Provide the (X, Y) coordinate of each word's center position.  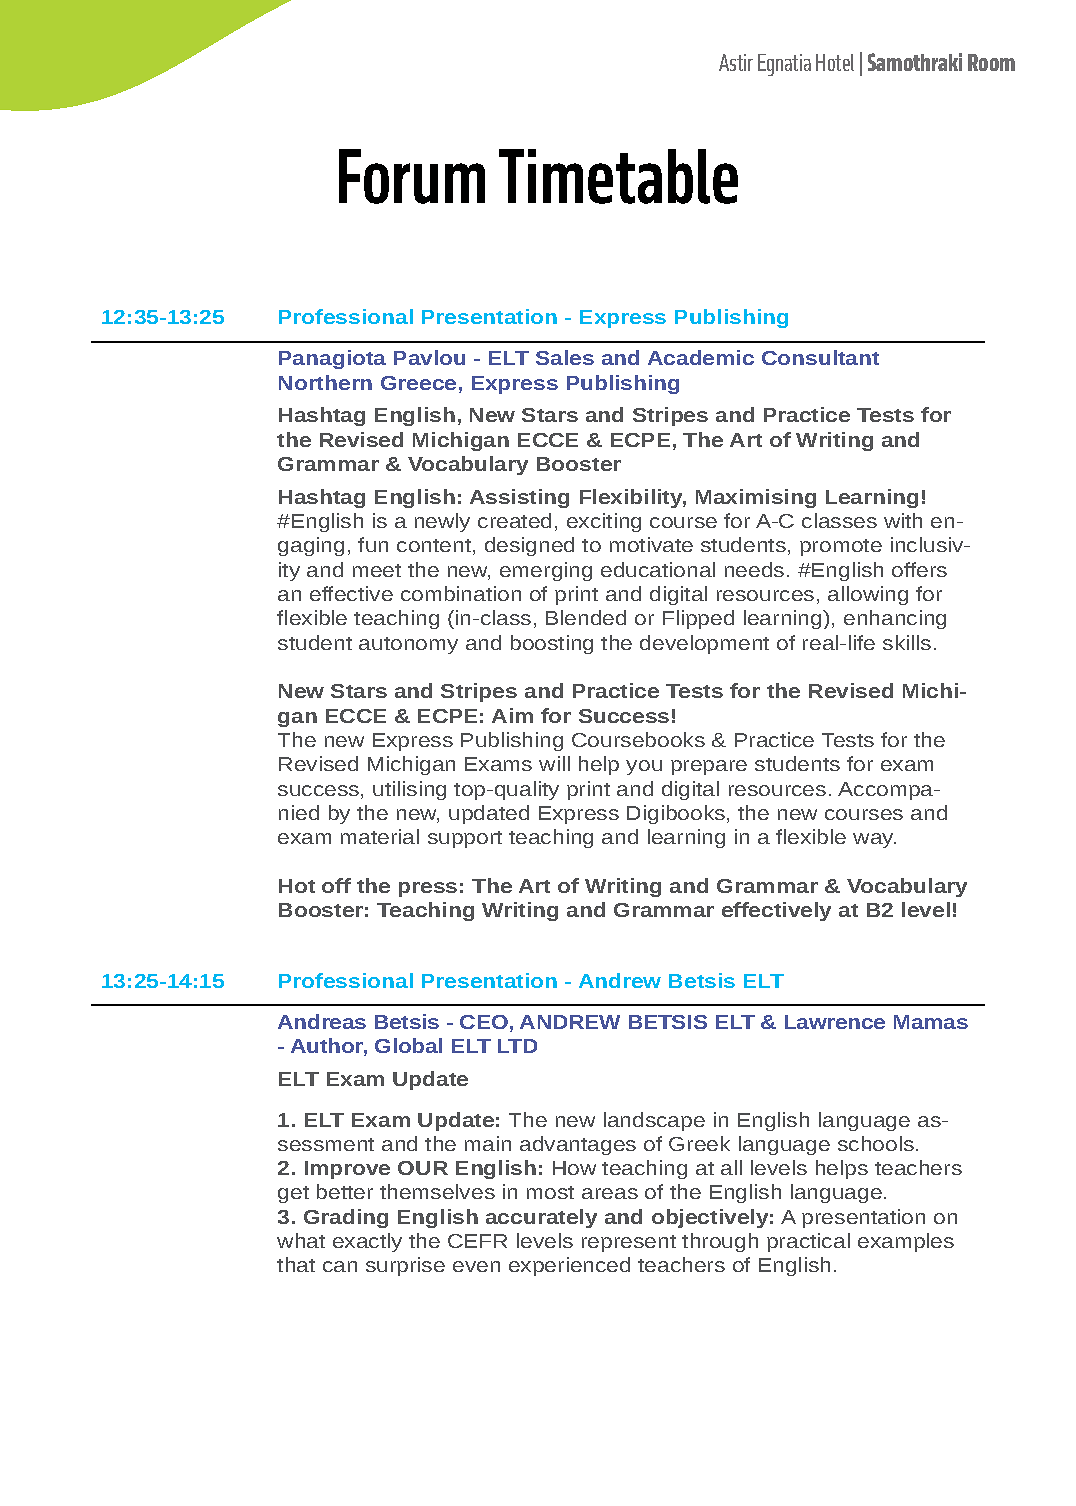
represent (629, 1243)
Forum (412, 176)
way (874, 840)
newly (442, 522)
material (380, 836)
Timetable (618, 176)
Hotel (835, 62)
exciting (604, 522)
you (644, 767)
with (903, 520)
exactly (367, 1242)
